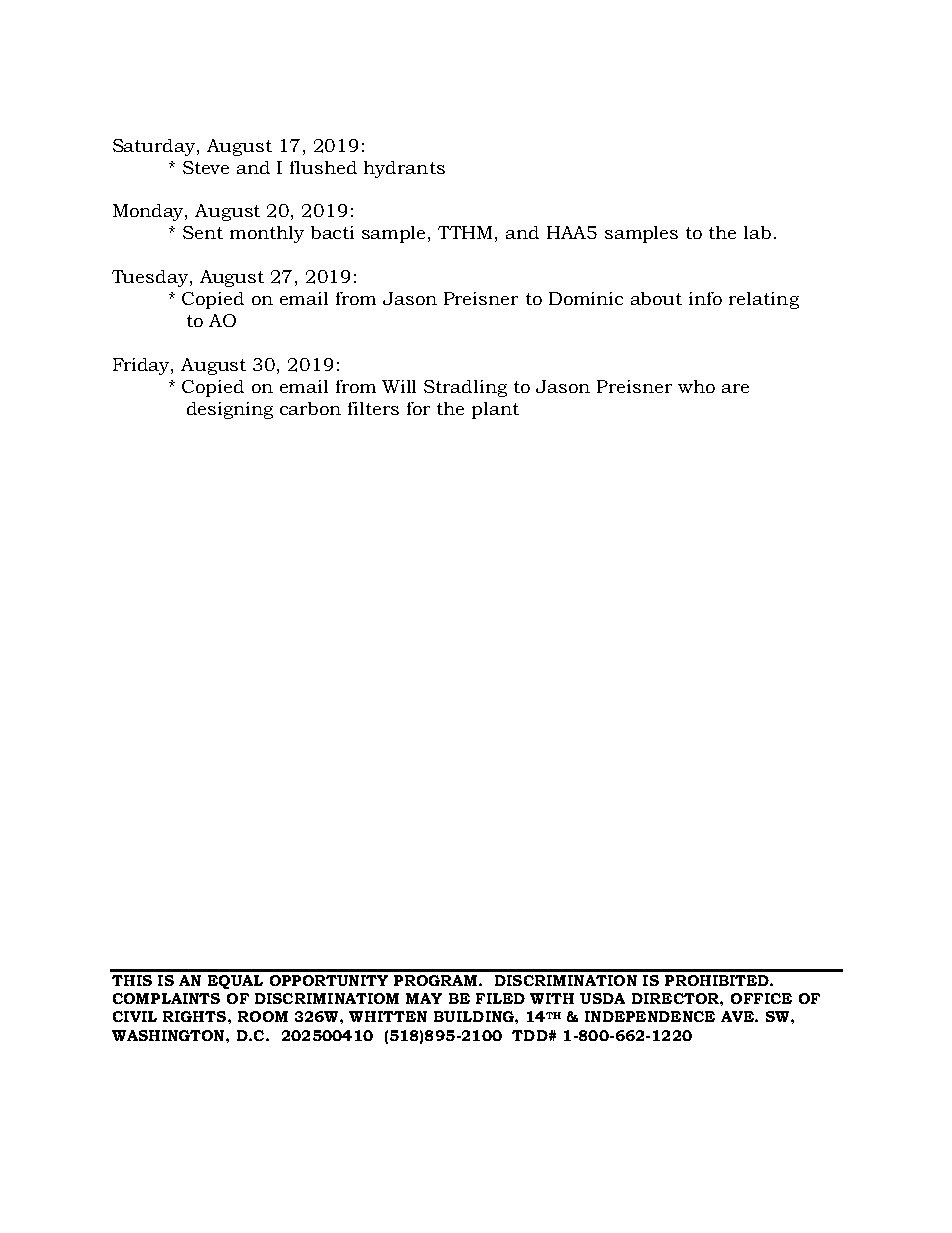  What do you see at coordinates (735, 388) in the screenshot?
I see `are` at bounding box center [735, 388].
